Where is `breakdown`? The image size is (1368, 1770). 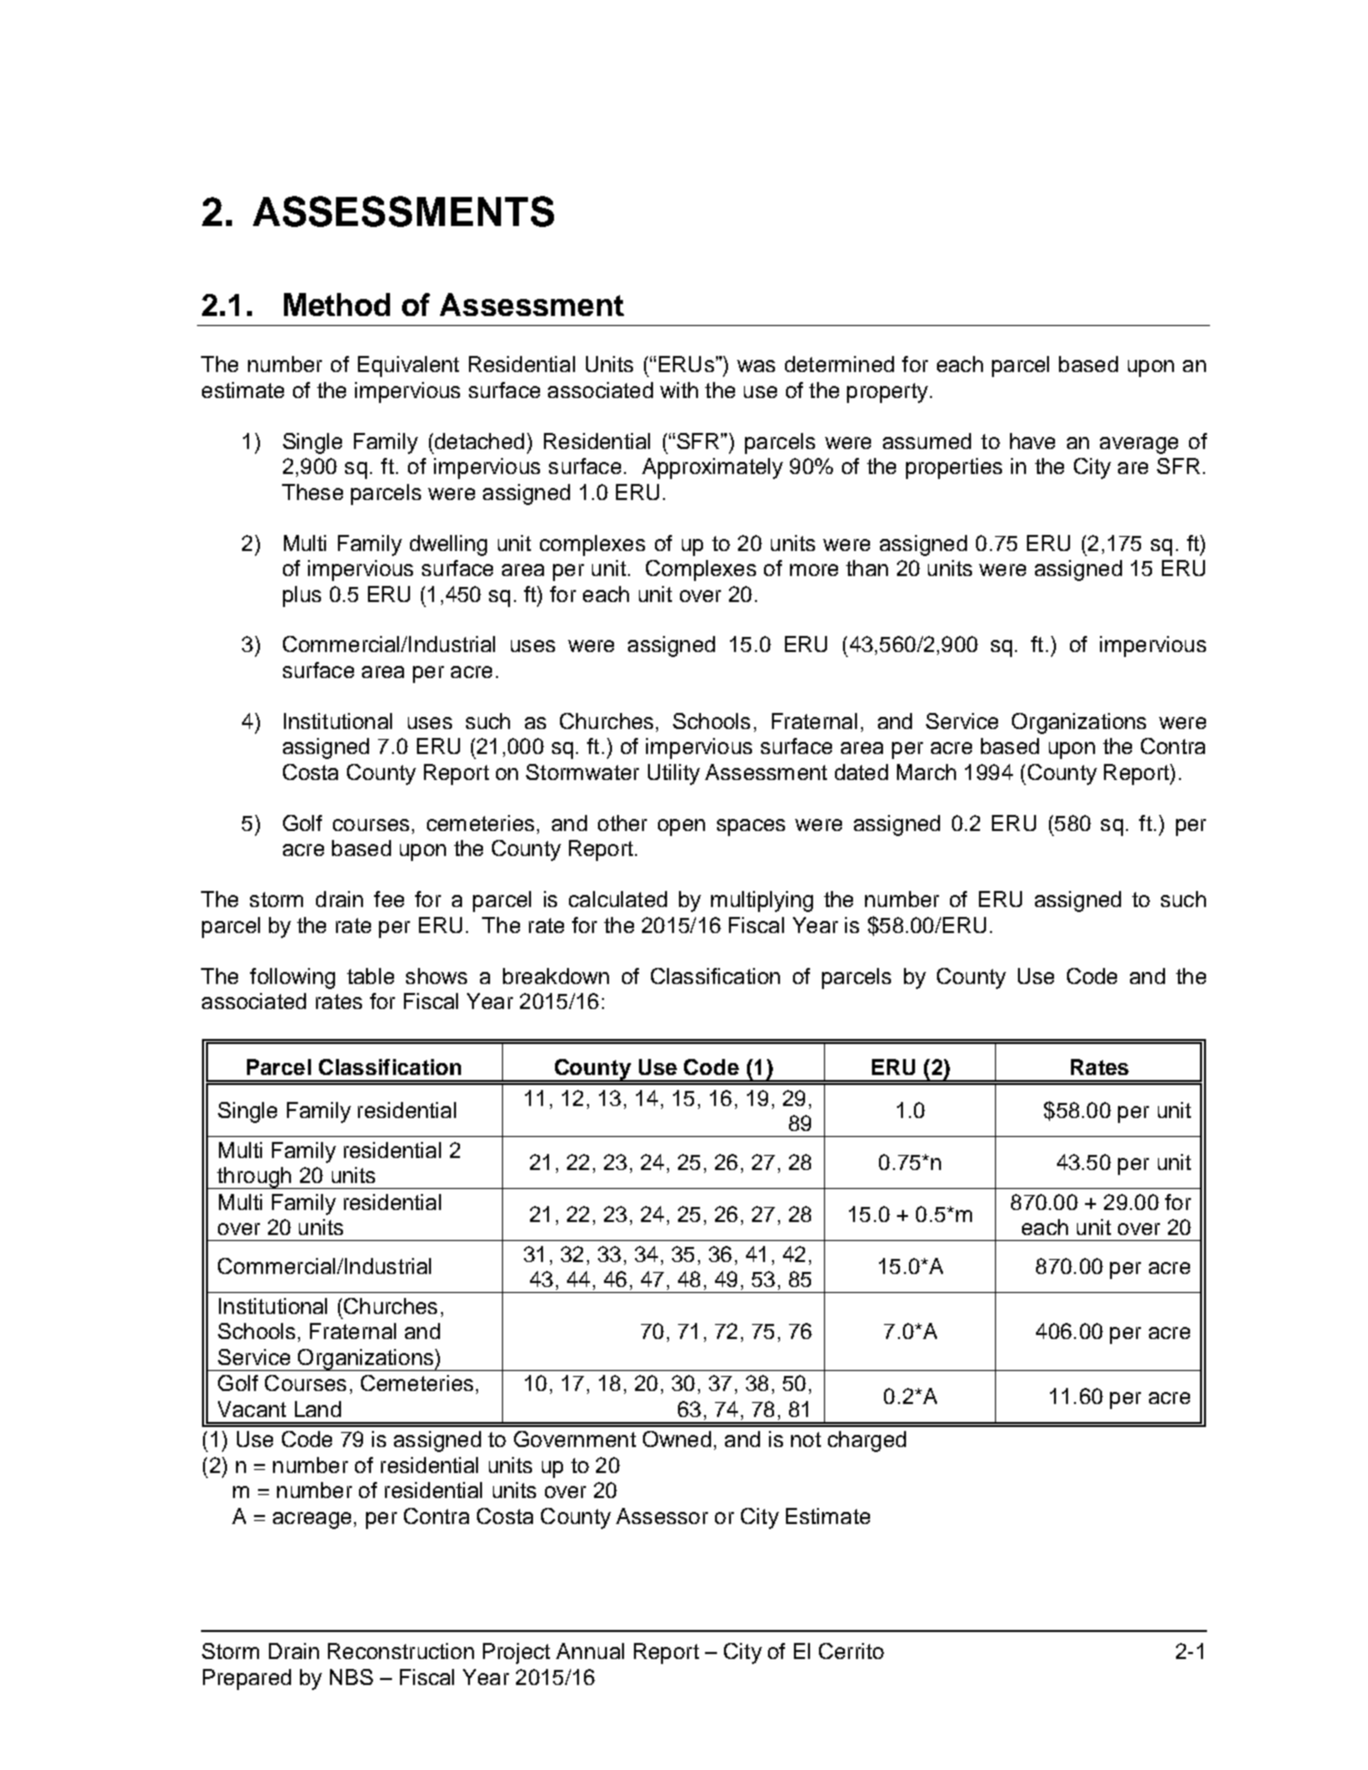
breakdown is located at coordinates (556, 976).
